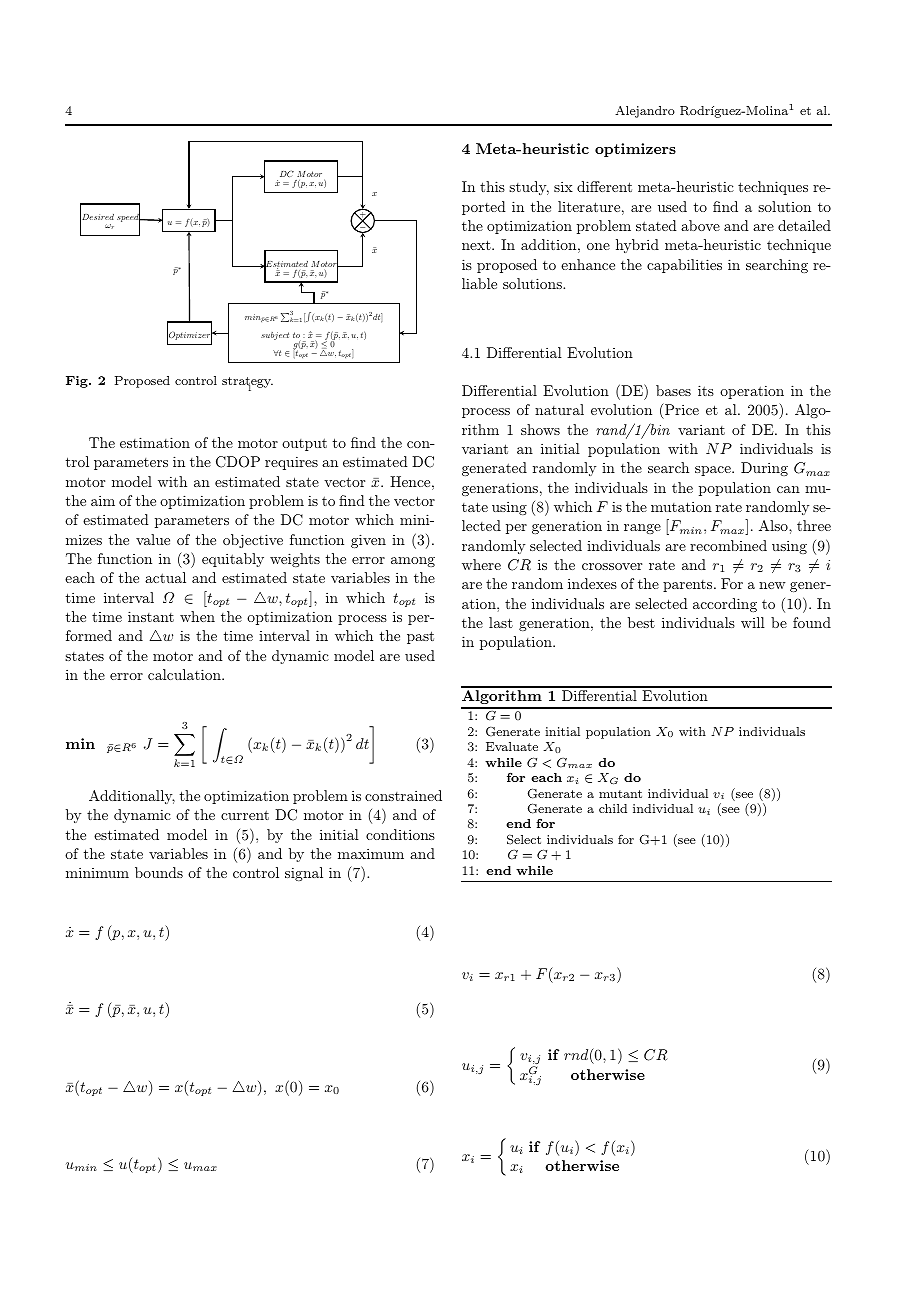 The image size is (924, 1308). I want to click on conditions, so click(400, 834).
